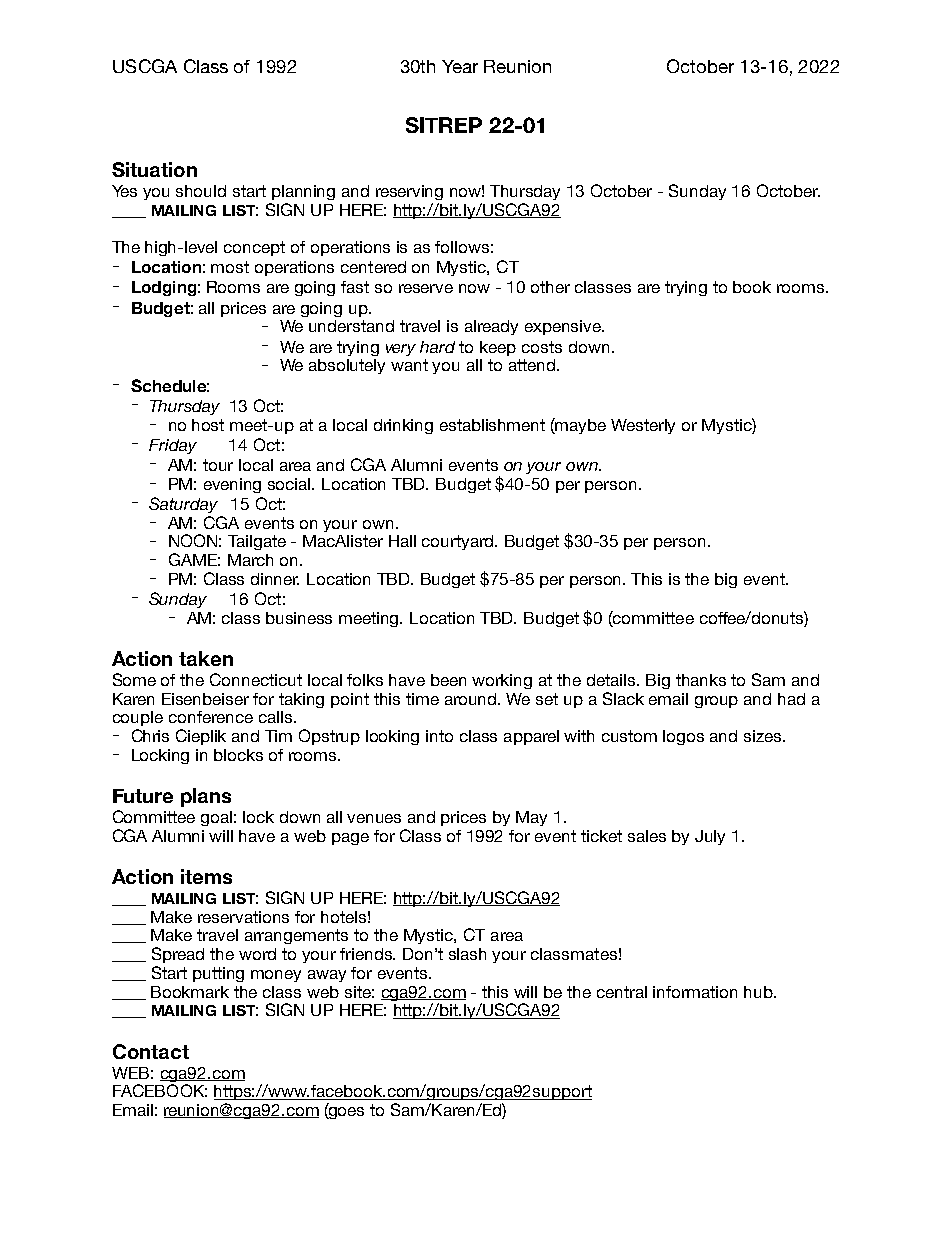 This page has width=952, height=1233. Describe the element at coordinates (208, 425) in the page. I see `host` at that location.
